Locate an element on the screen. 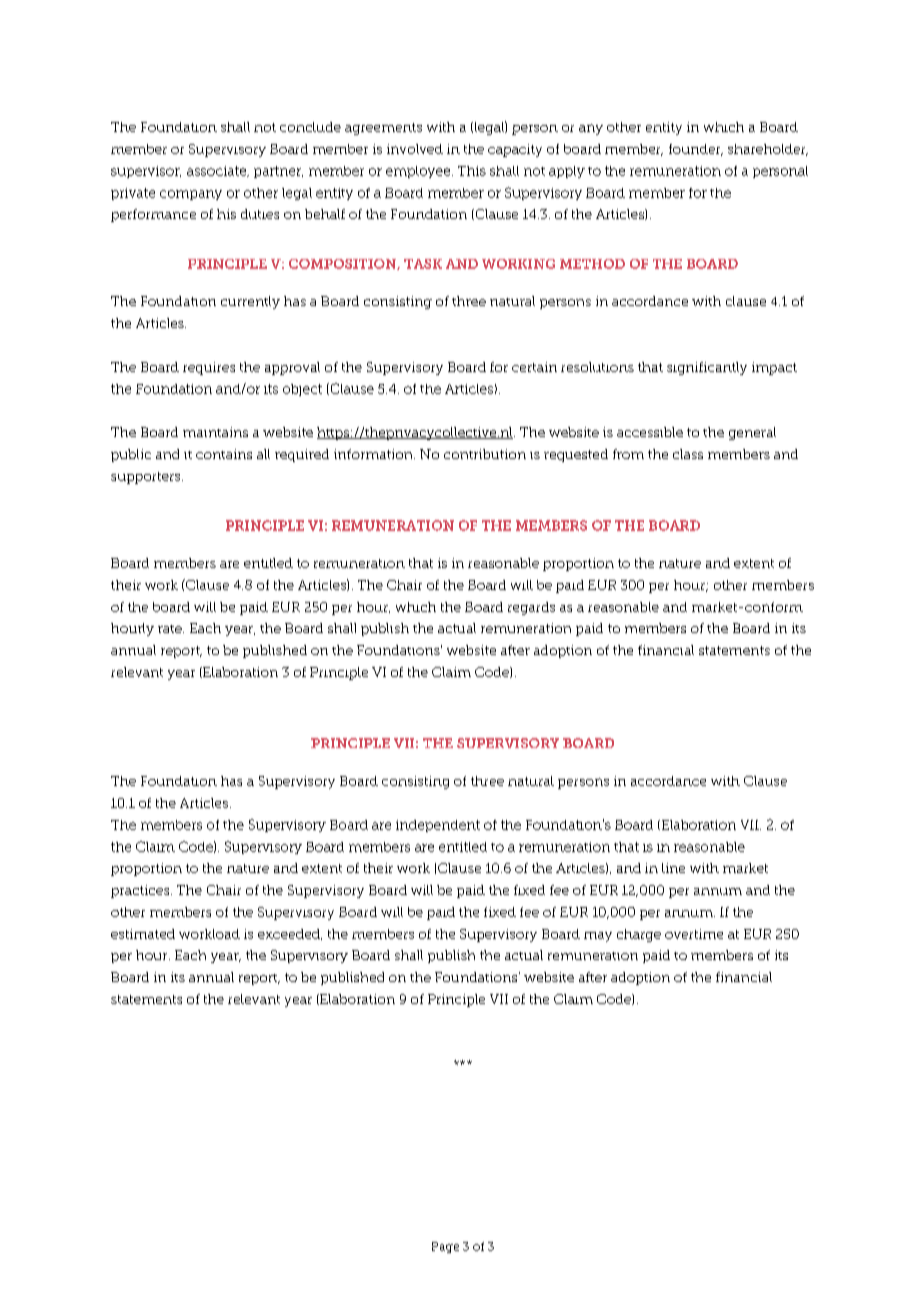  Page is located at coordinates (445, 1247).
